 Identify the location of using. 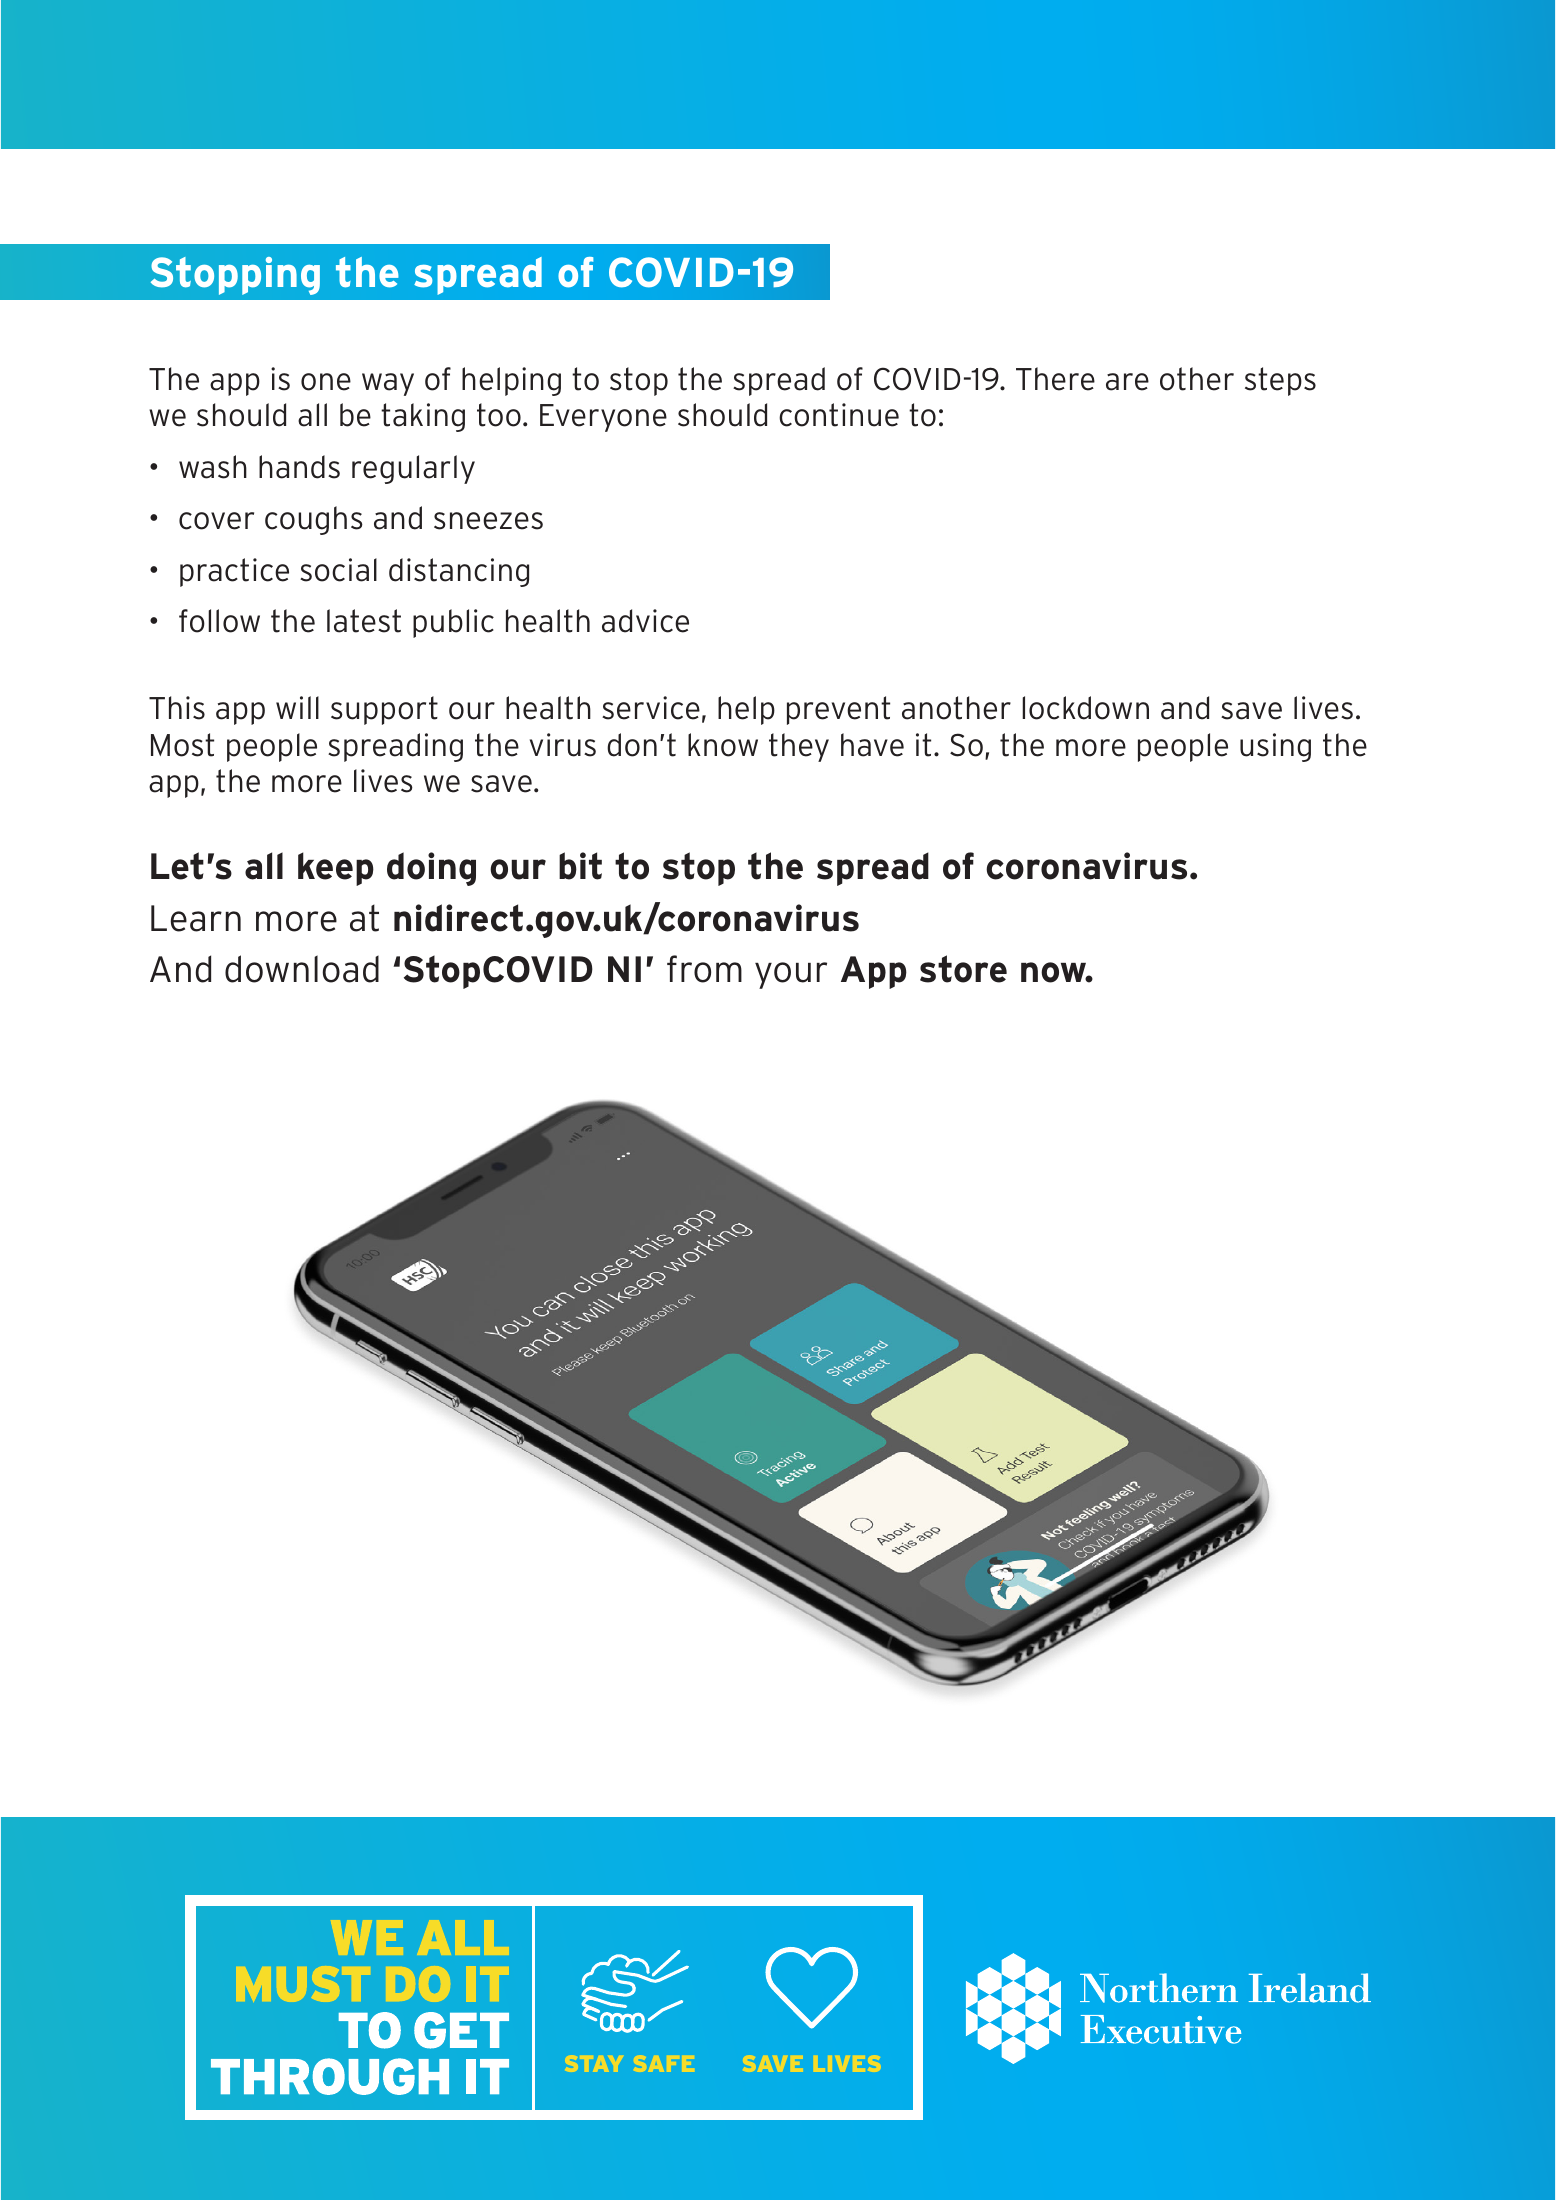
(1275, 747).
